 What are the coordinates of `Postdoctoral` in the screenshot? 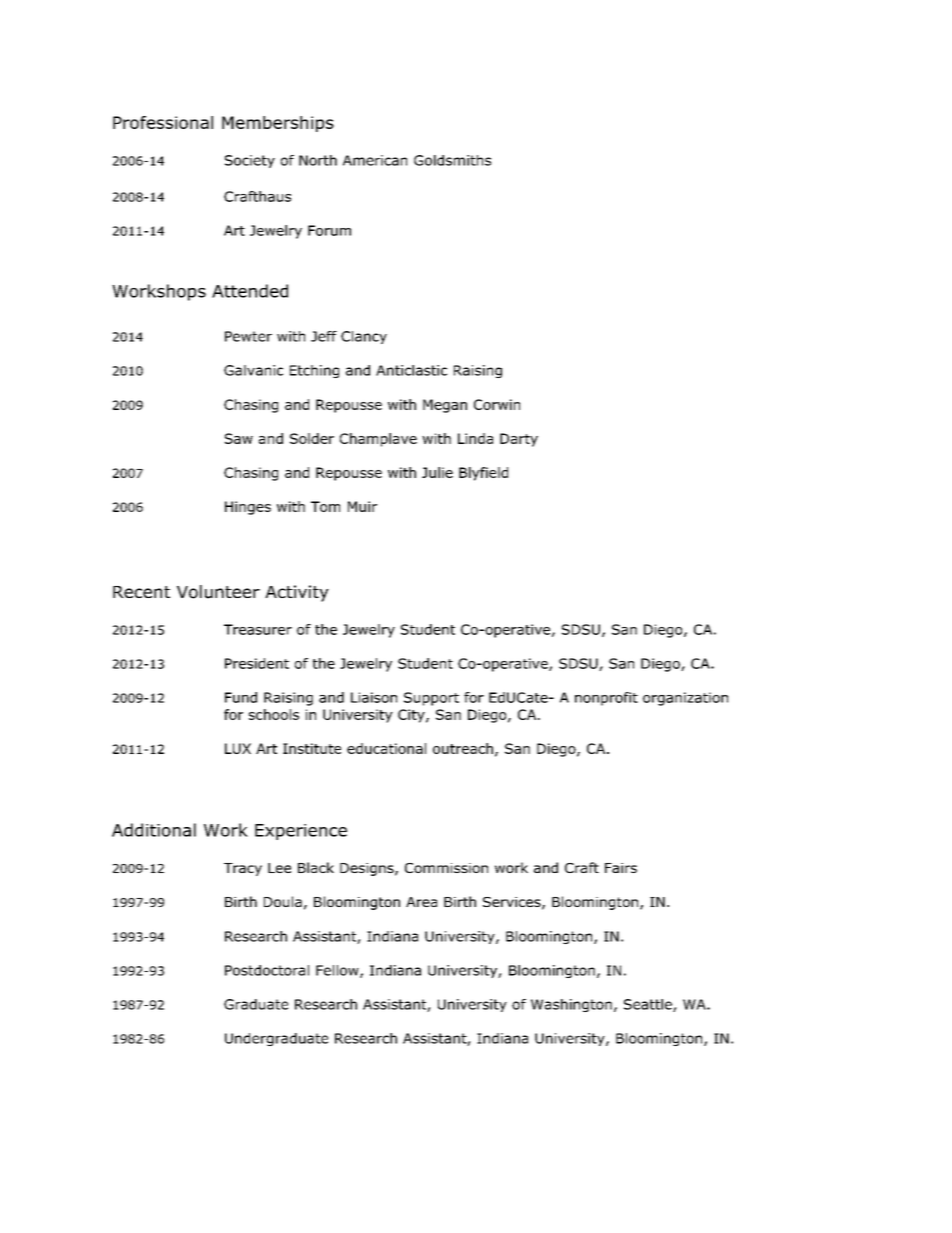 It's located at (267, 970).
